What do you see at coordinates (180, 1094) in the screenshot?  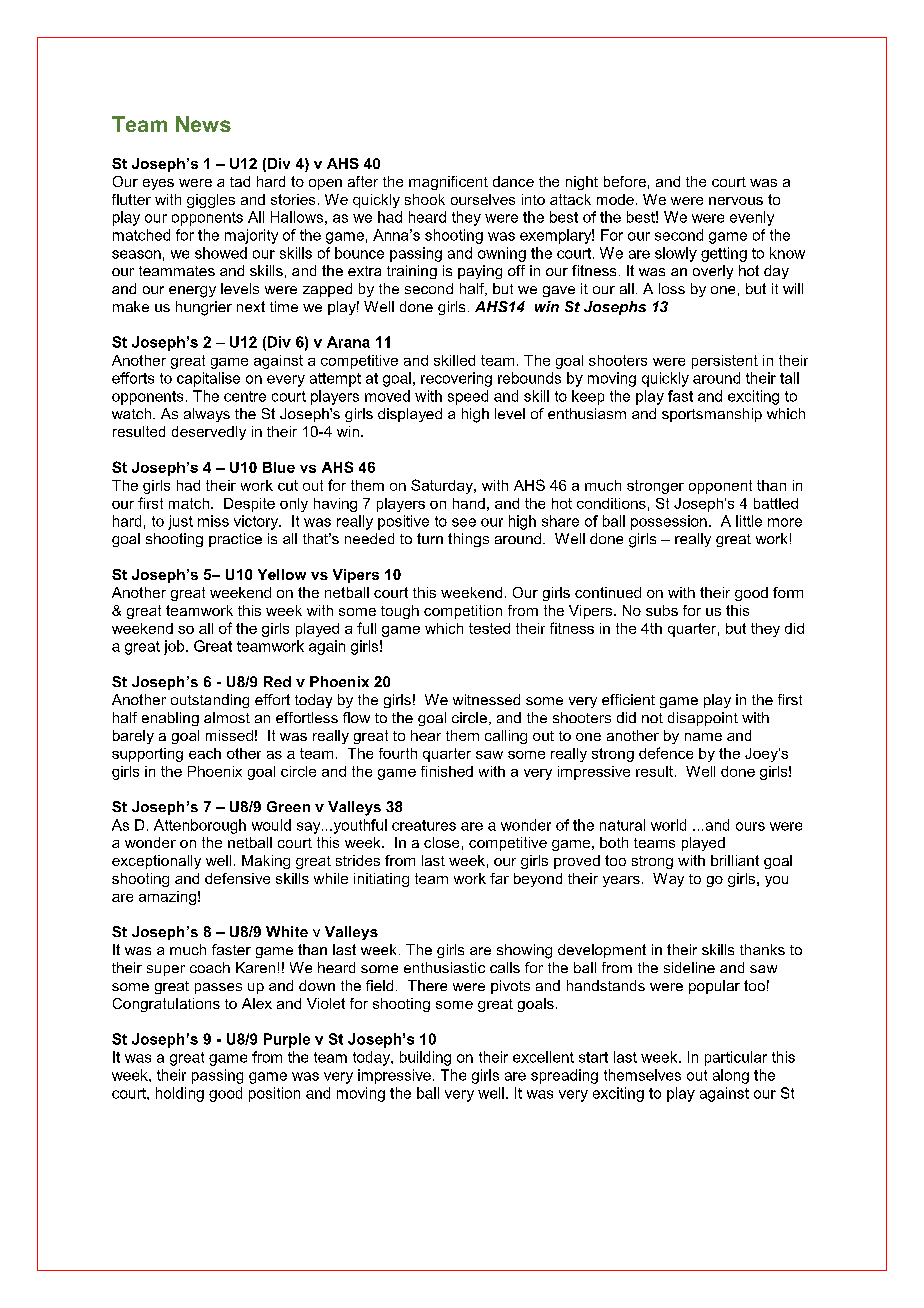 I see `holding` at bounding box center [180, 1094].
